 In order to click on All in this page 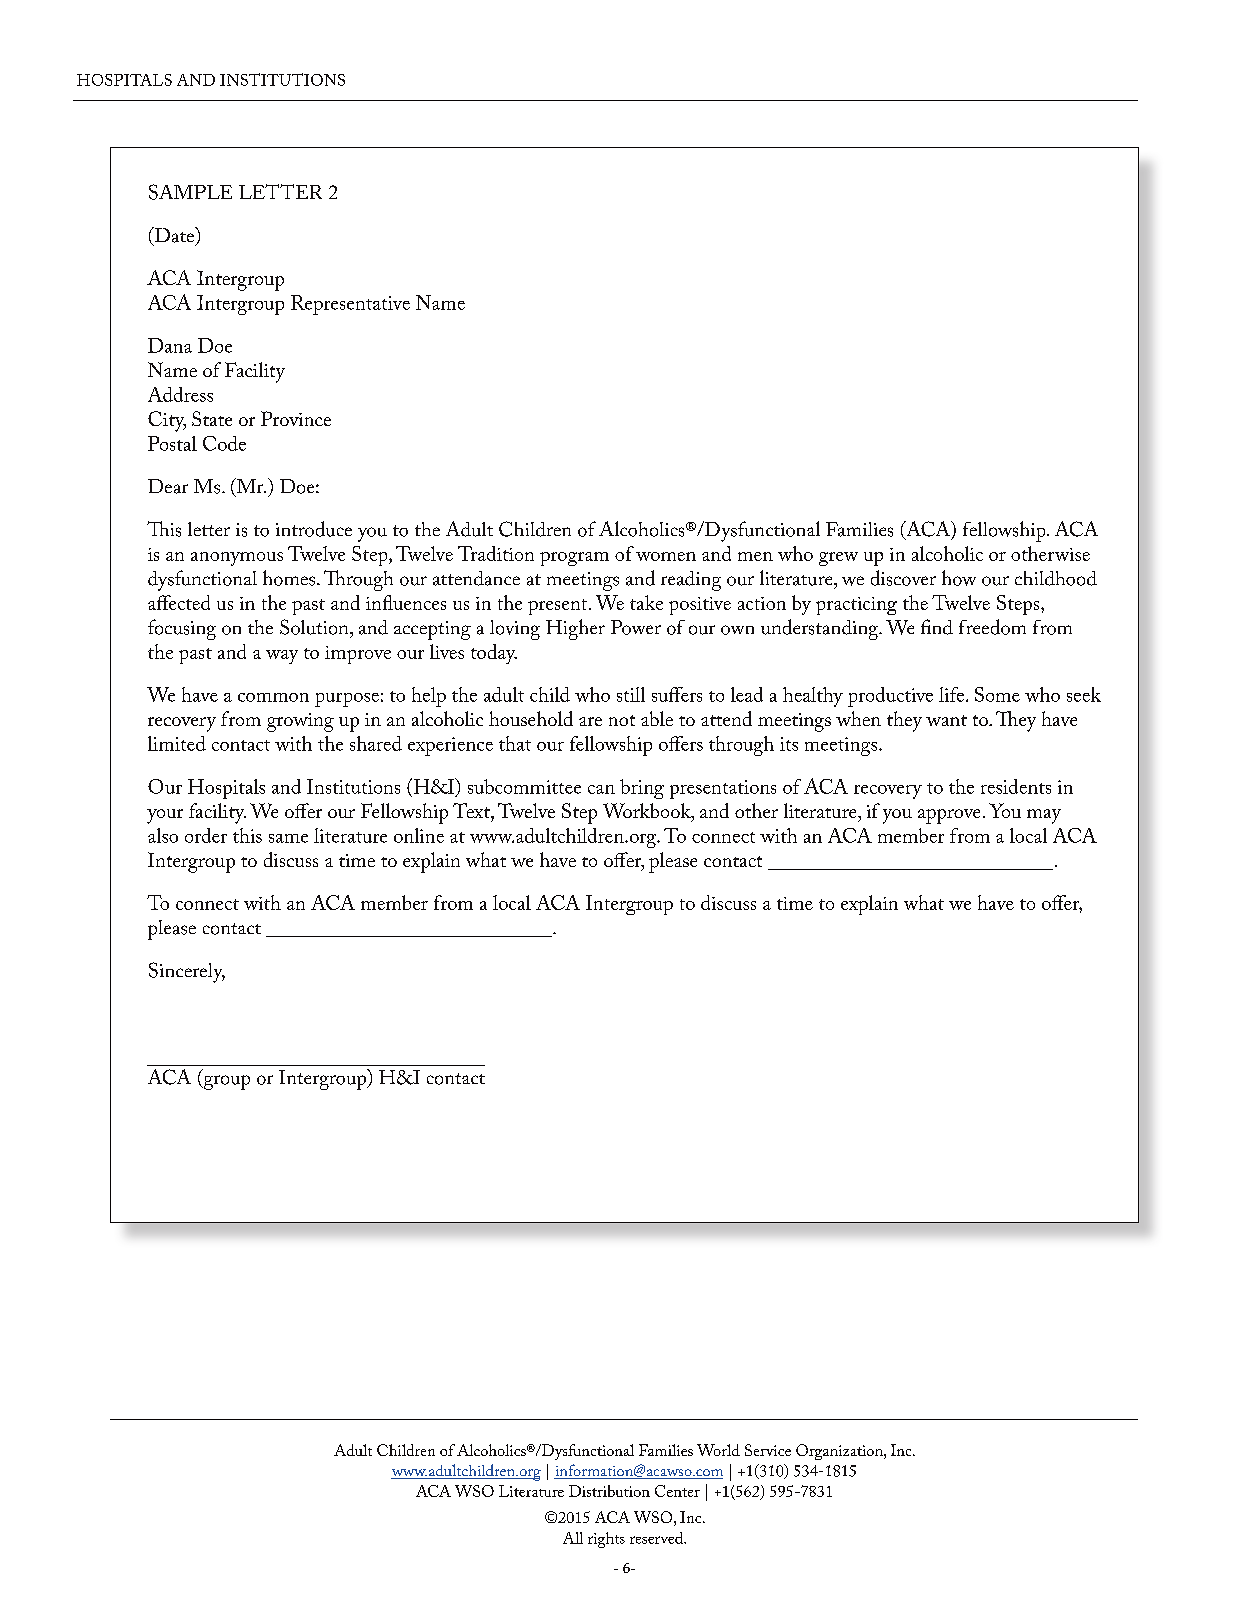, I will do `click(573, 1538)`.
